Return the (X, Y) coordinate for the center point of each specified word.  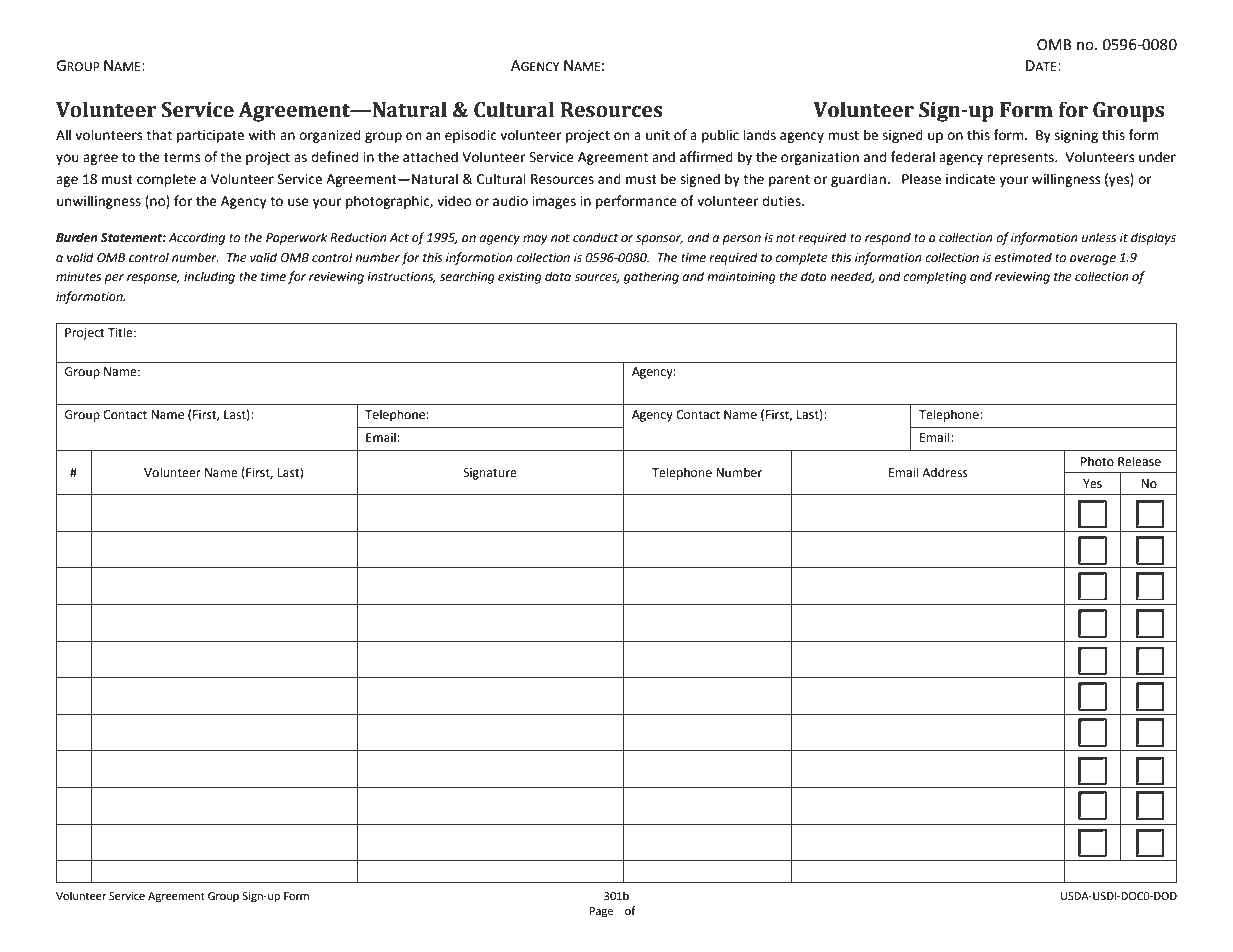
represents (1022, 159)
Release (1139, 461)
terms (182, 158)
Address (945, 472)
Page (601, 912)
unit (658, 135)
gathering (651, 277)
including (209, 277)
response (153, 279)
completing (935, 277)
